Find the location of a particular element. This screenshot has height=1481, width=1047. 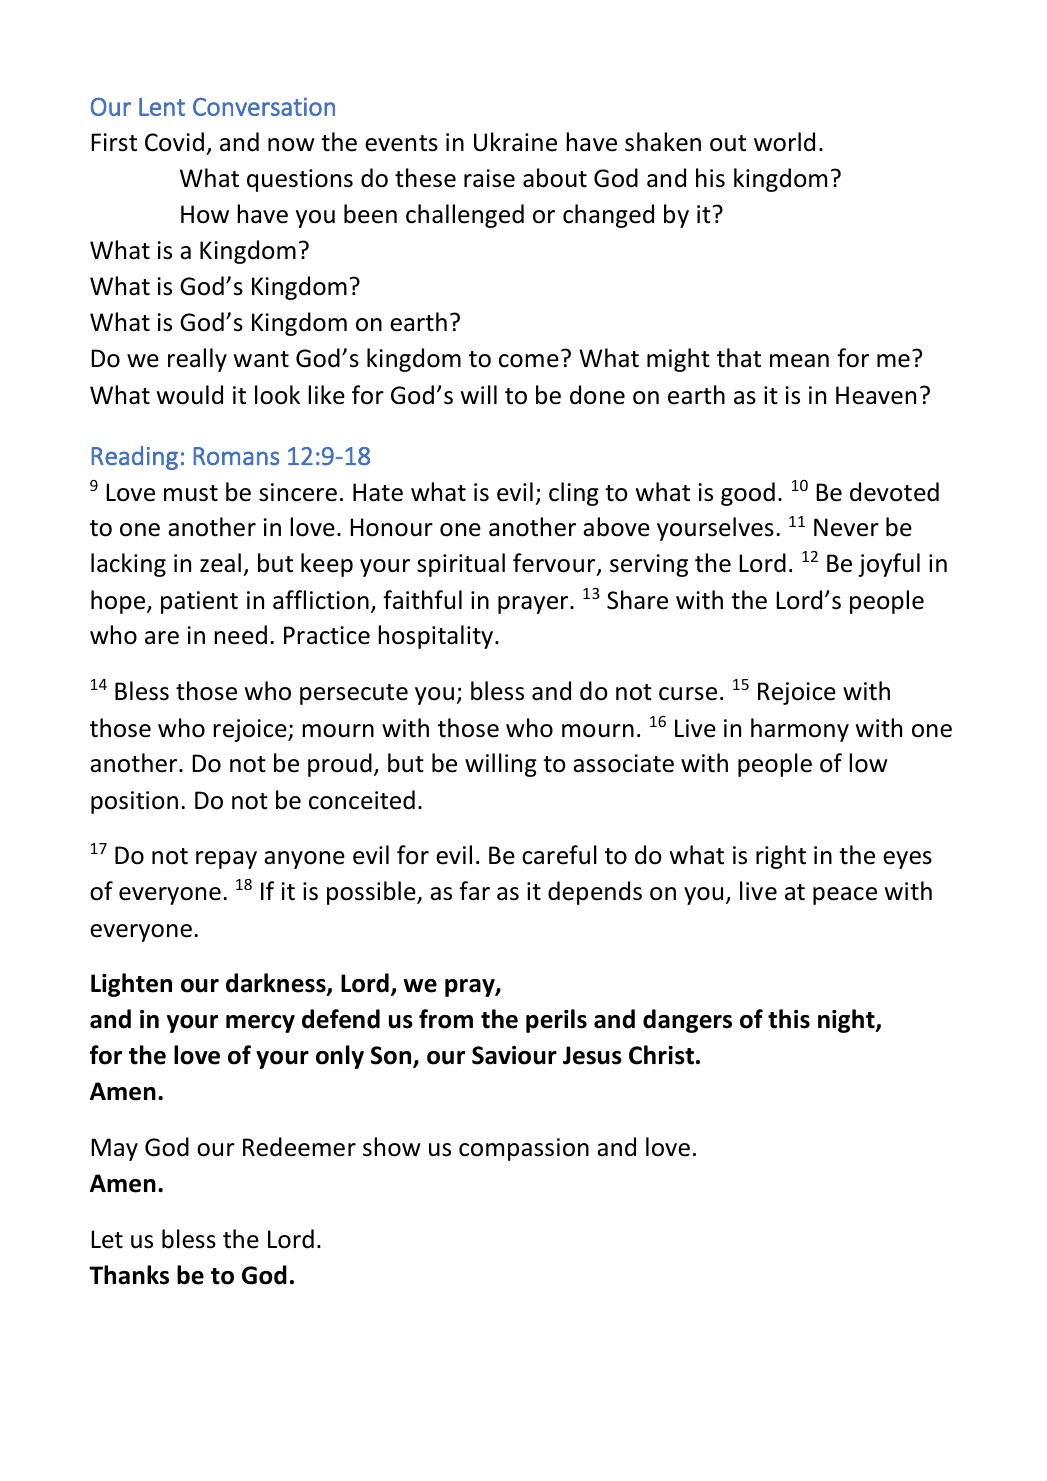

need is located at coordinates (240, 635).
